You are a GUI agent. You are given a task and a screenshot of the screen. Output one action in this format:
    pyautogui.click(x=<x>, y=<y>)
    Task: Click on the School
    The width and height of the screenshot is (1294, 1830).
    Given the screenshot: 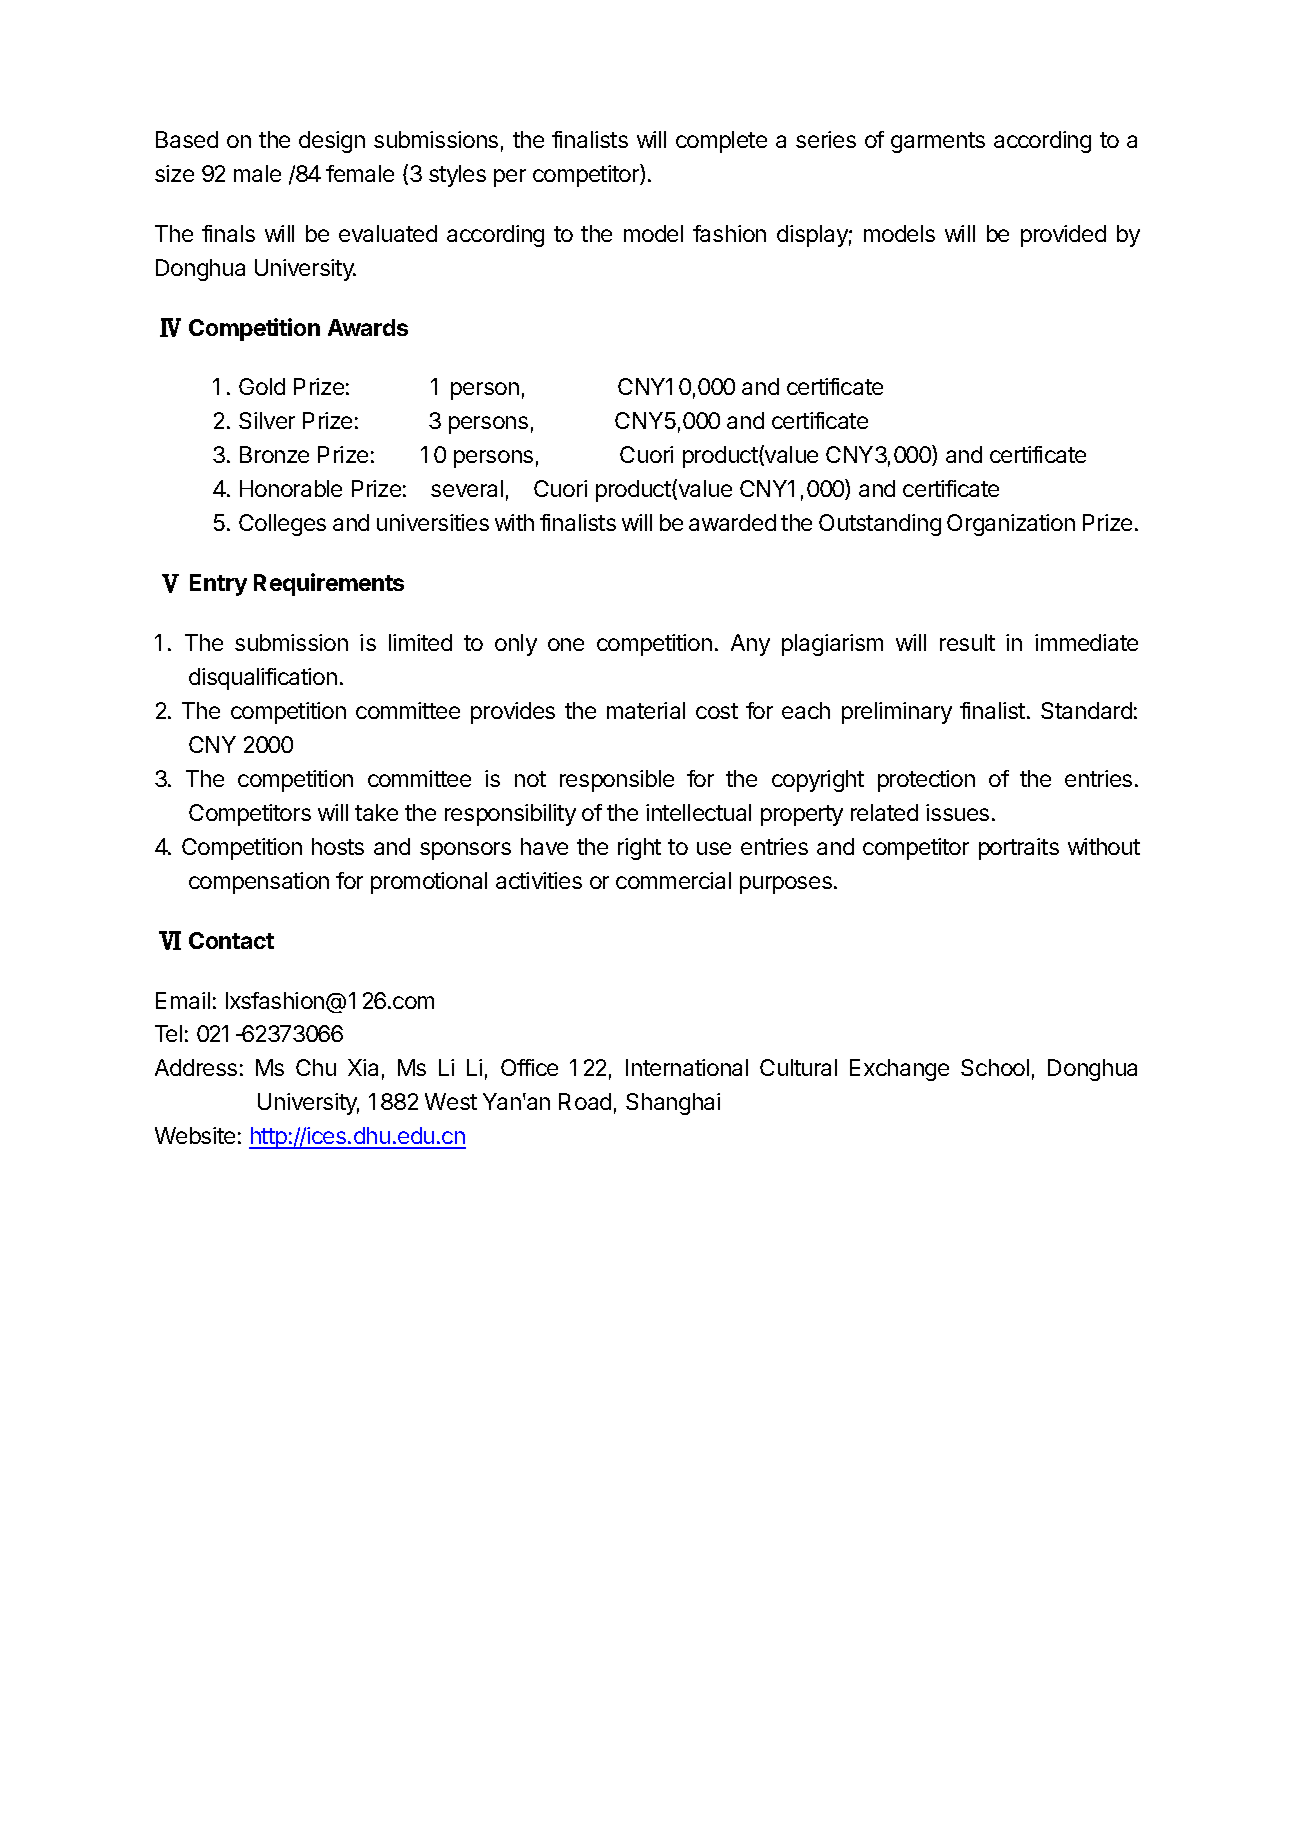 What is the action you would take?
    pyautogui.click(x=995, y=1067)
